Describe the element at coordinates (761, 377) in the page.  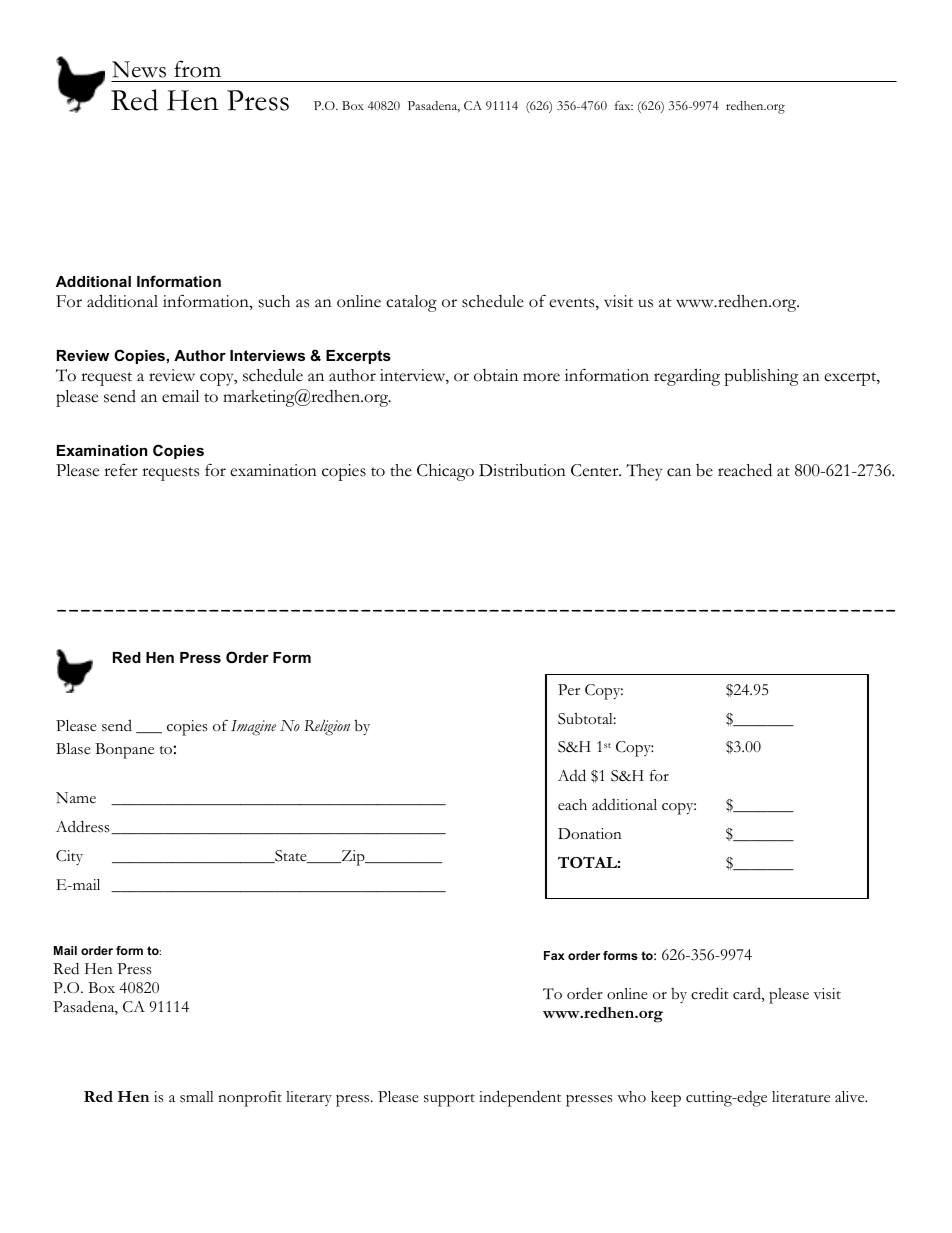
I see `publishing` at that location.
